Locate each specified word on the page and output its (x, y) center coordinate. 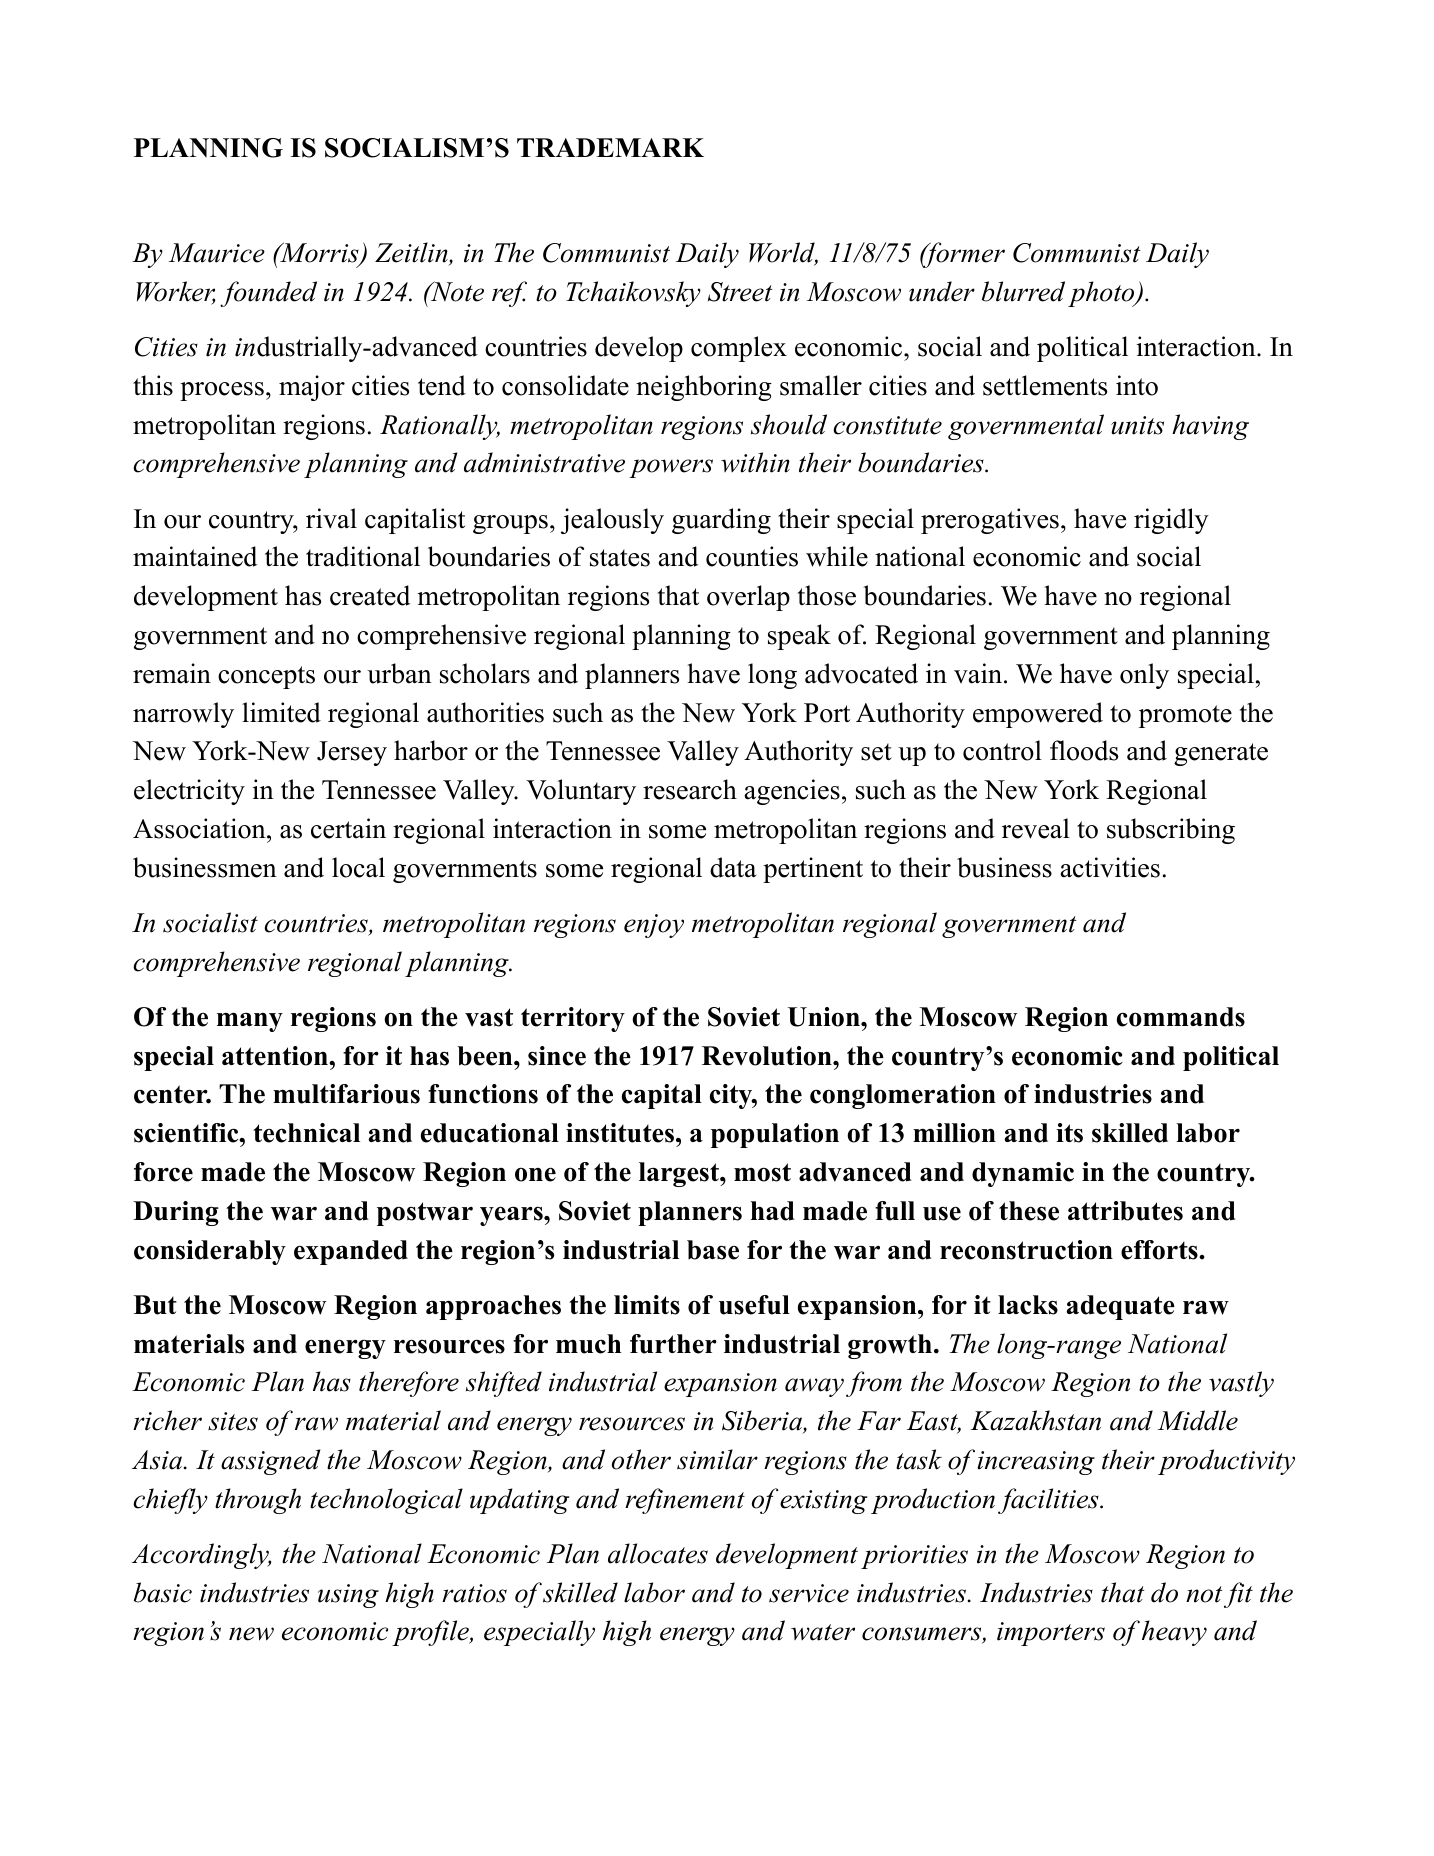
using (348, 1596)
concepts (266, 677)
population (775, 1135)
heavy (1174, 1633)
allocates (658, 1553)
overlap (748, 598)
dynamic (1023, 1174)
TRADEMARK (610, 147)
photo (1102, 294)
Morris (319, 253)
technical (306, 1133)
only (1144, 676)
